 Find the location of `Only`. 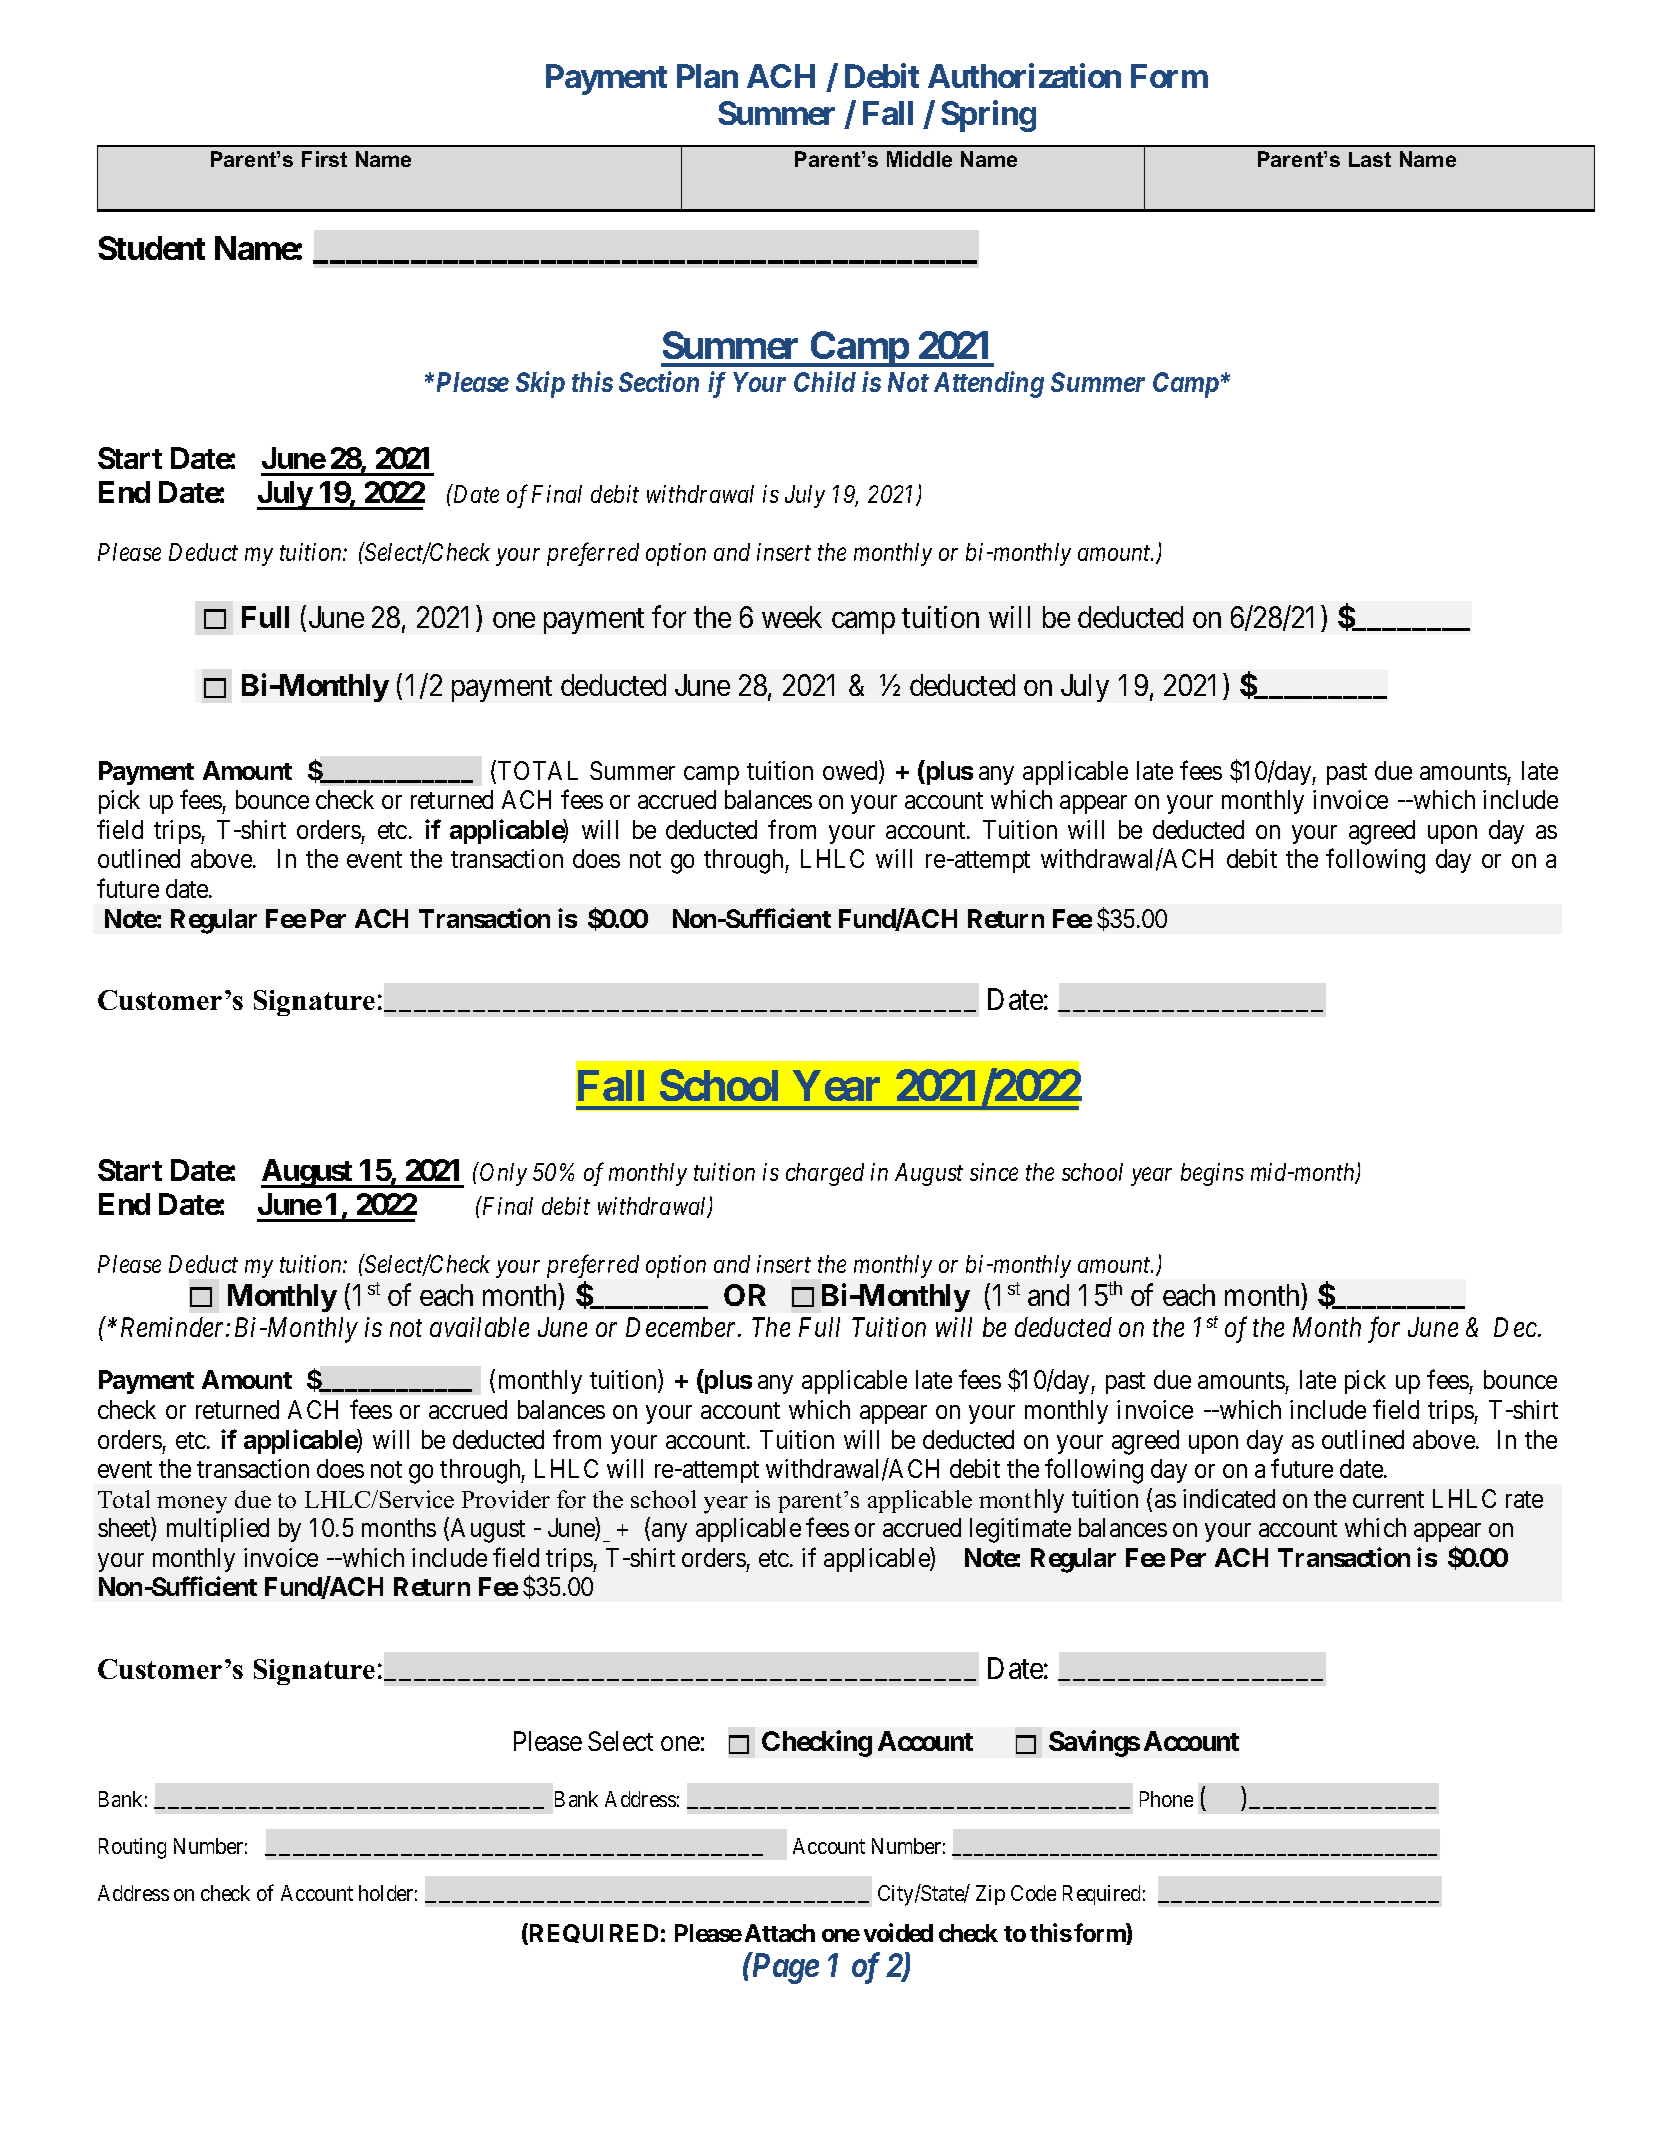

Only is located at coordinates (503, 1174).
